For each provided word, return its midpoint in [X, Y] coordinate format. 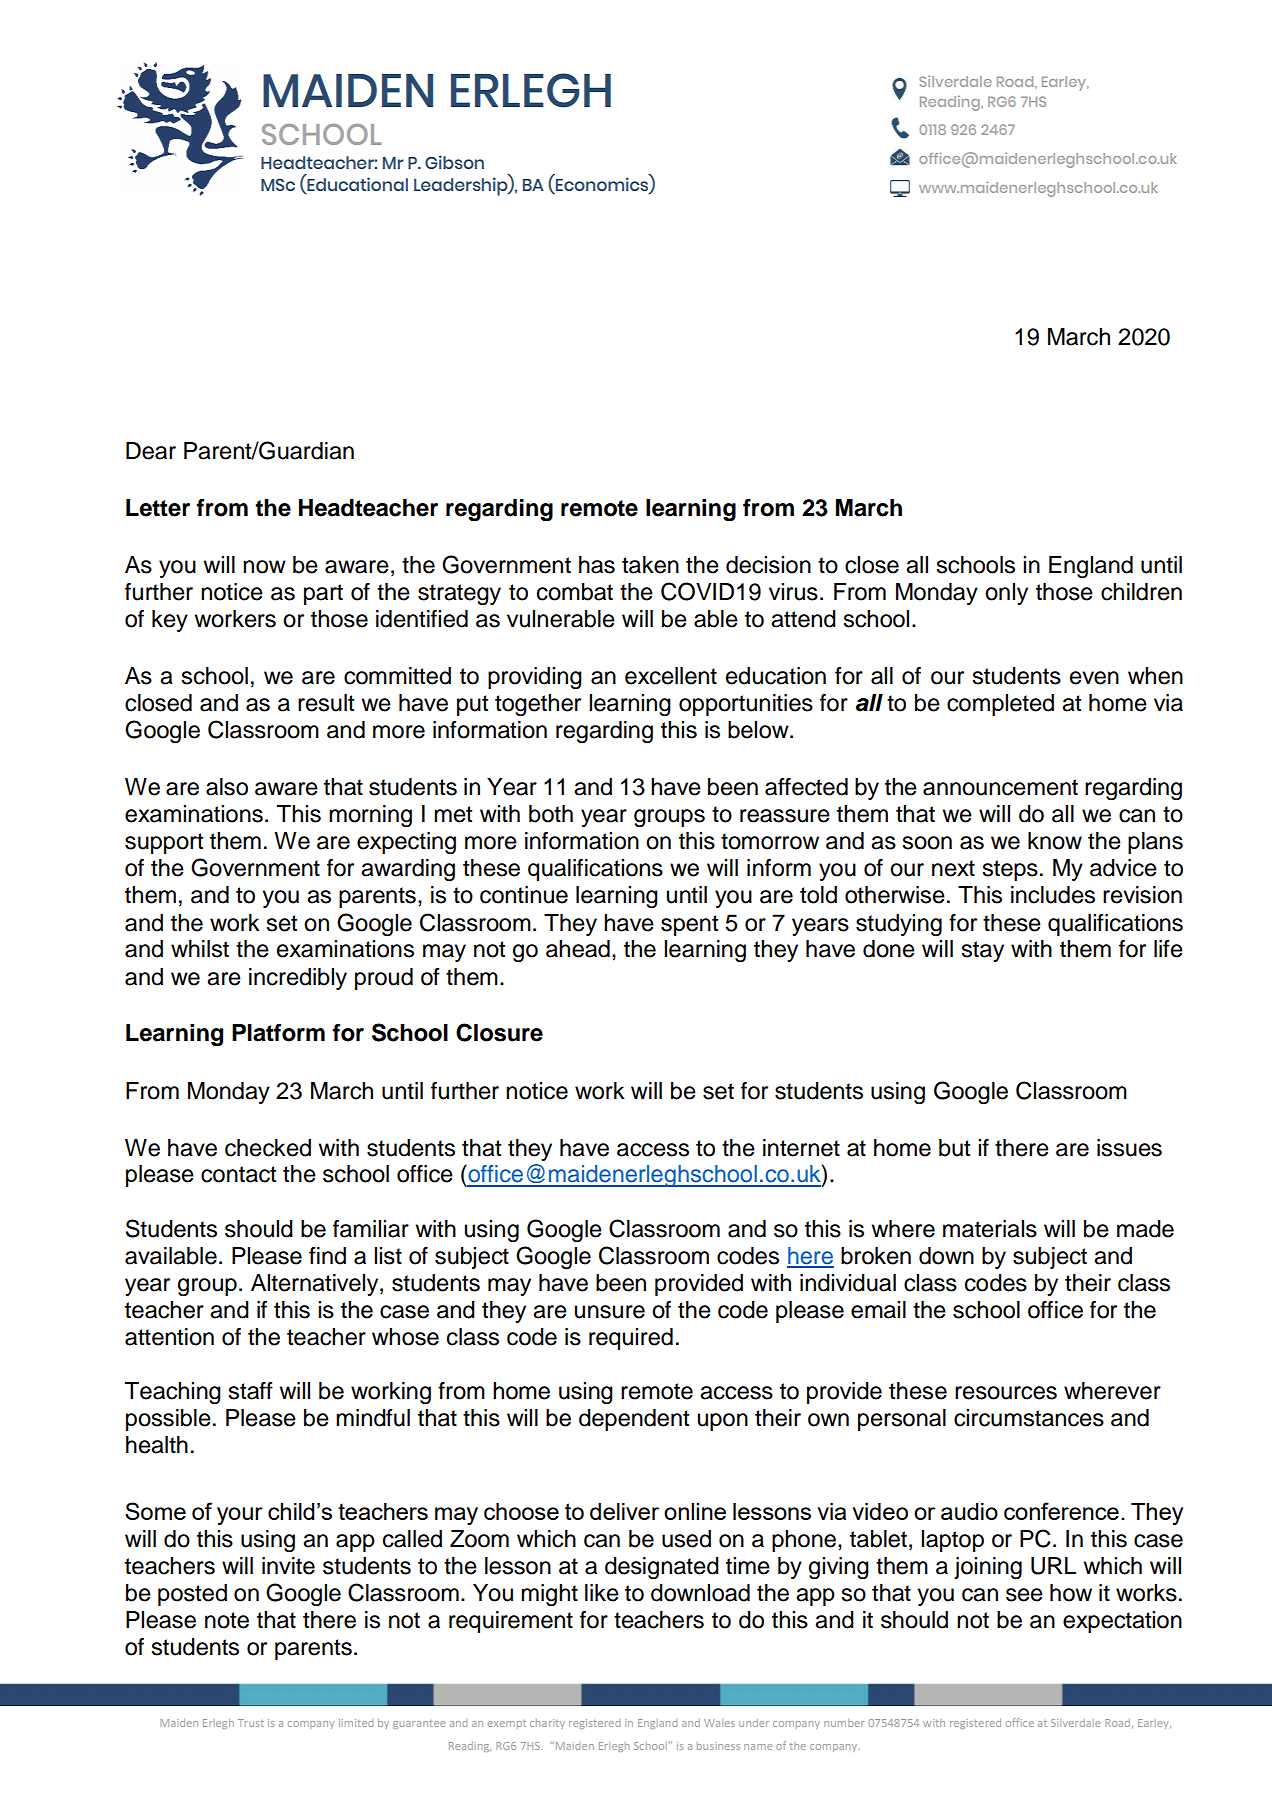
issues [1129, 1148]
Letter [158, 508]
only [1006, 594]
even [1094, 678]
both [551, 814]
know [1055, 841]
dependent [634, 1420]
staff [250, 1391]
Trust [251, 1723]
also [227, 787]
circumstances [1029, 1418]
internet [801, 1148]
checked [268, 1148]
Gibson [454, 162]
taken [650, 565]
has [597, 565]
